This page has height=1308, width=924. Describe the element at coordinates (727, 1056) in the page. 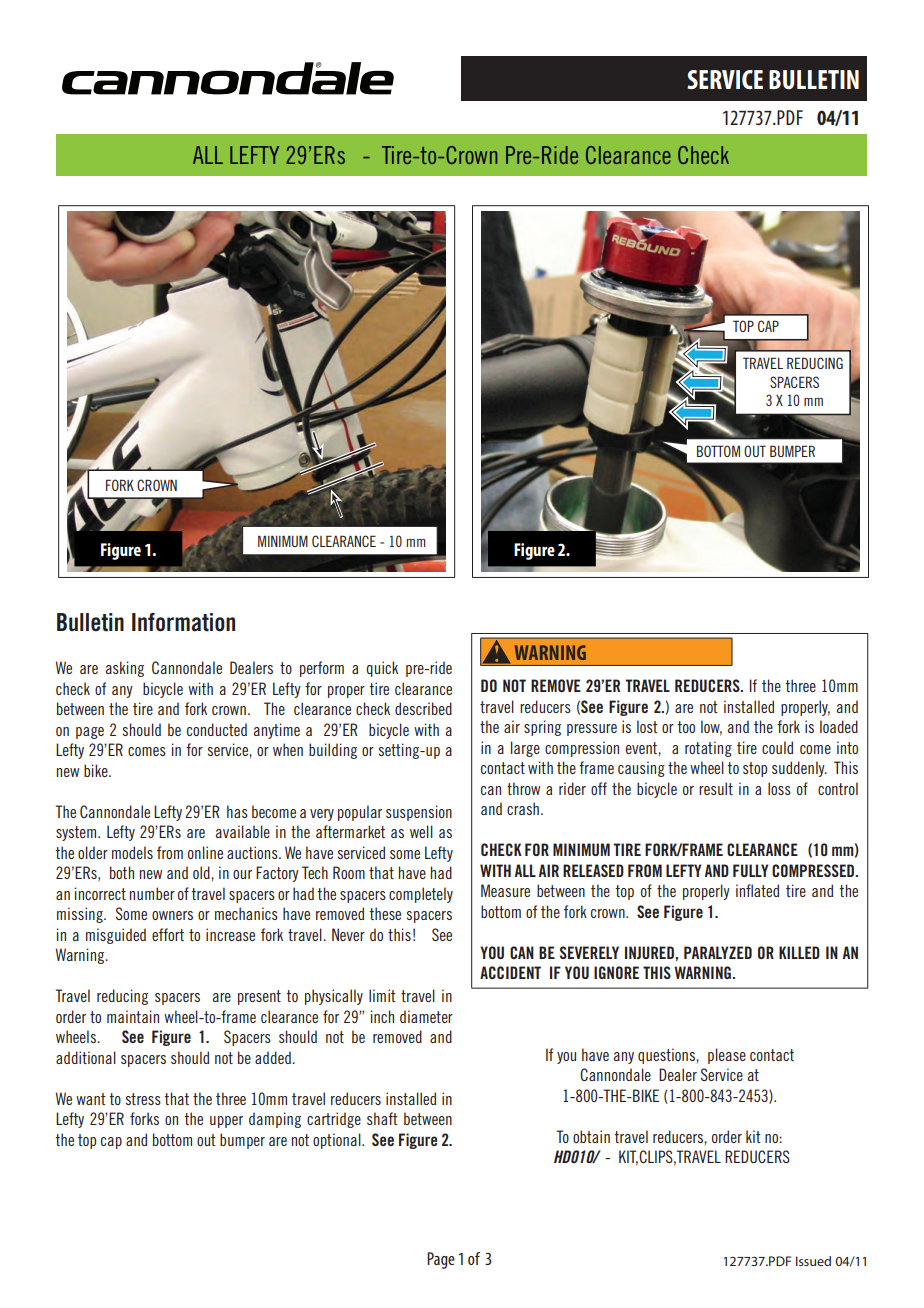

I see `please` at that location.
